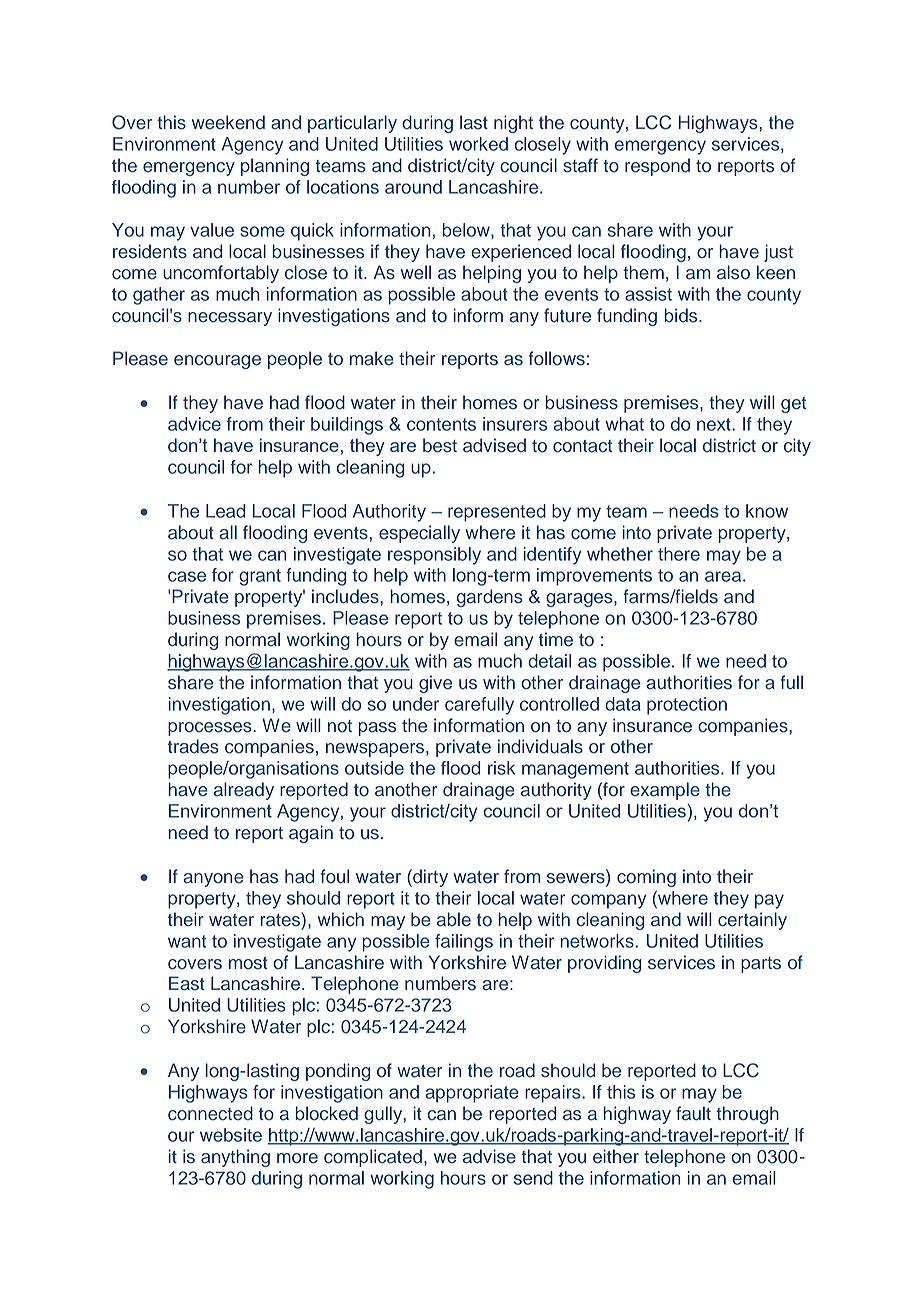 The image size is (924, 1307). I want to click on risk, so click(501, 768).
